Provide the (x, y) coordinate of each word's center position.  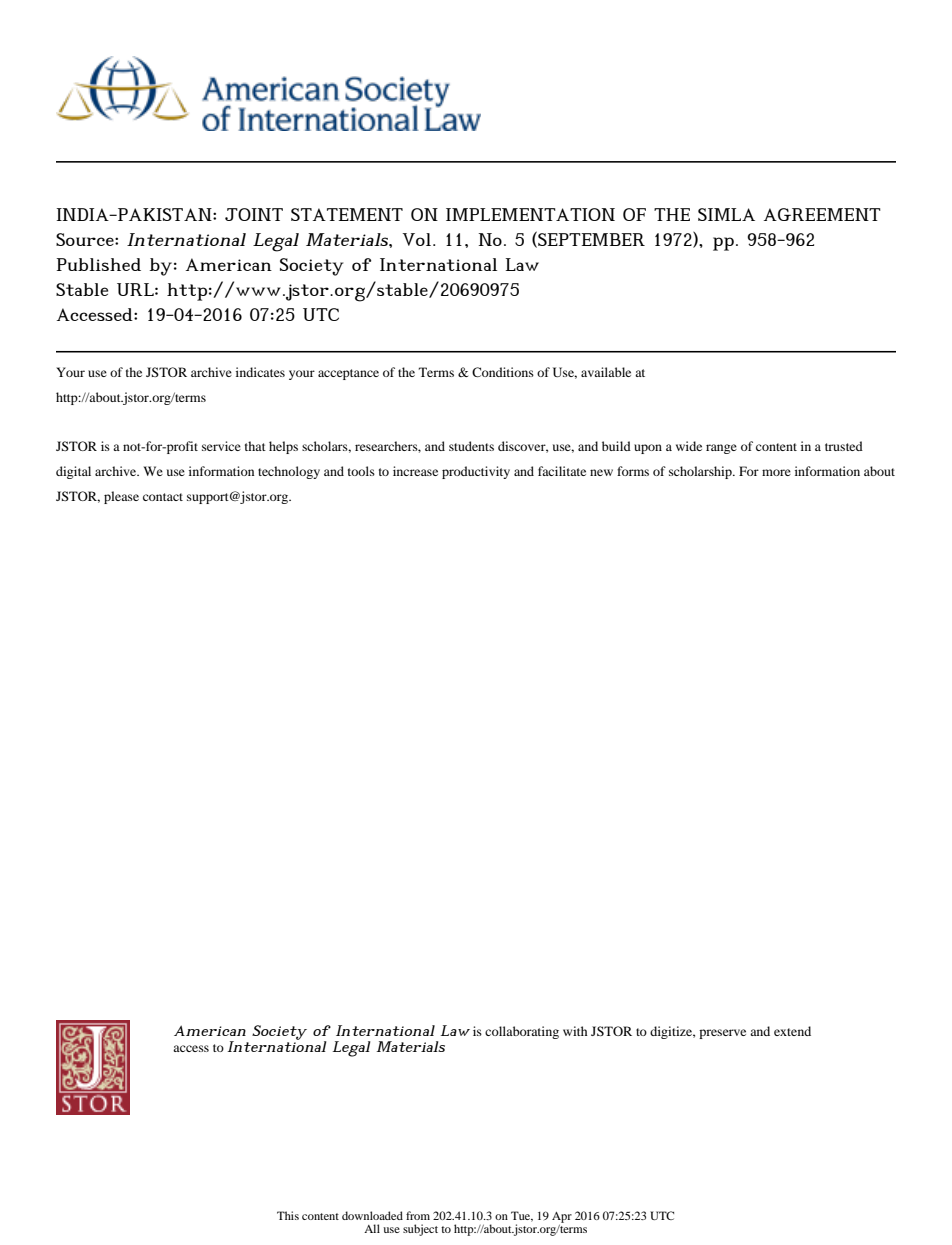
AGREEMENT (822, 214)
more (776, 472)
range (721, 449)
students (471, 446)
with (575, 1031)
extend (792, 1031)
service (221, 446)
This (288, 1215)
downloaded (372, 1215)
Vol (416, 239)
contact (163, 497)
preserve (722, 1034)
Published (98, 264)
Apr (562, 1217)
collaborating (522, 1032)
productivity (476, 472)
